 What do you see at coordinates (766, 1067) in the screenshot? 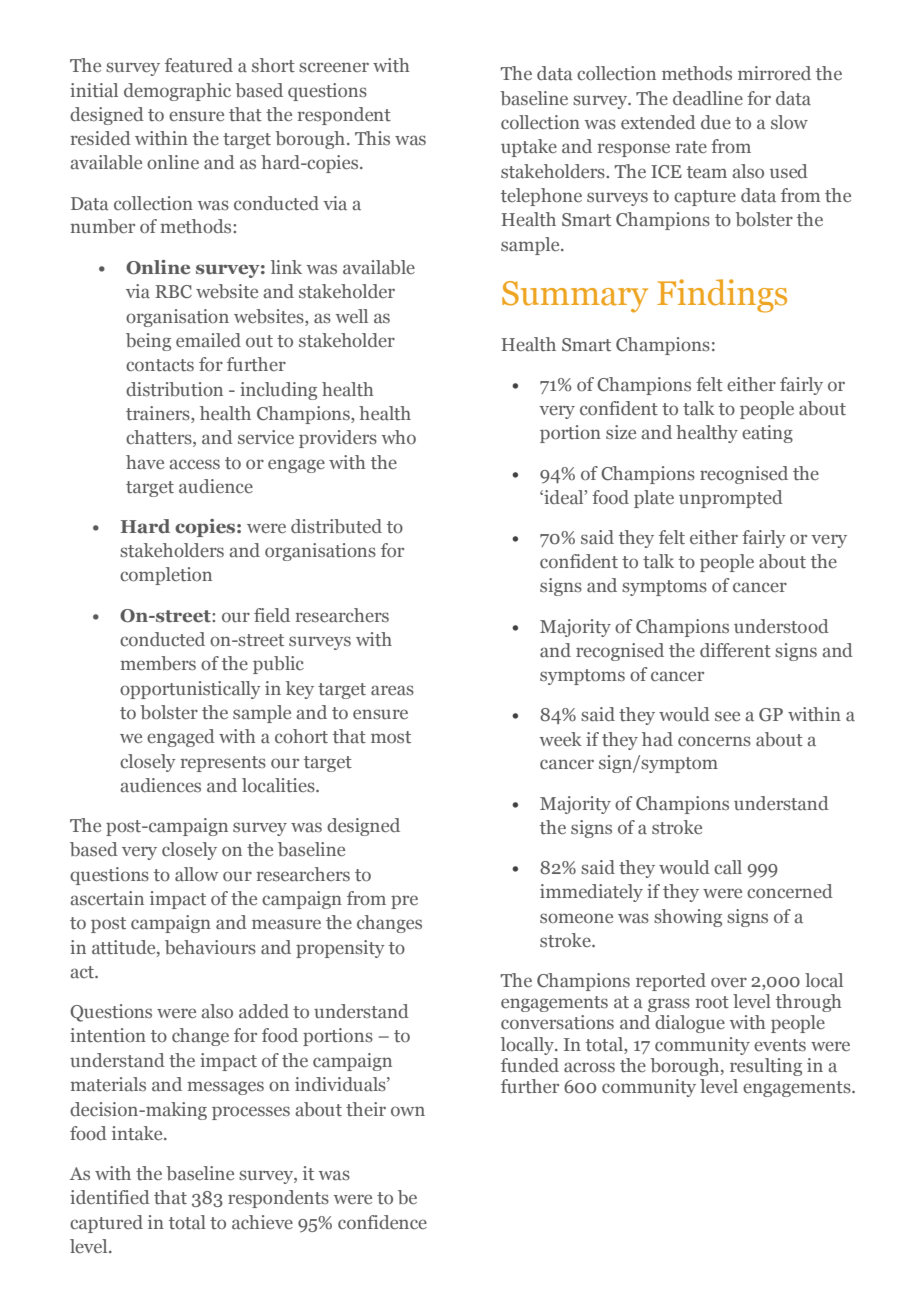
I see `resulting` at bounding box center [766, 1067].
